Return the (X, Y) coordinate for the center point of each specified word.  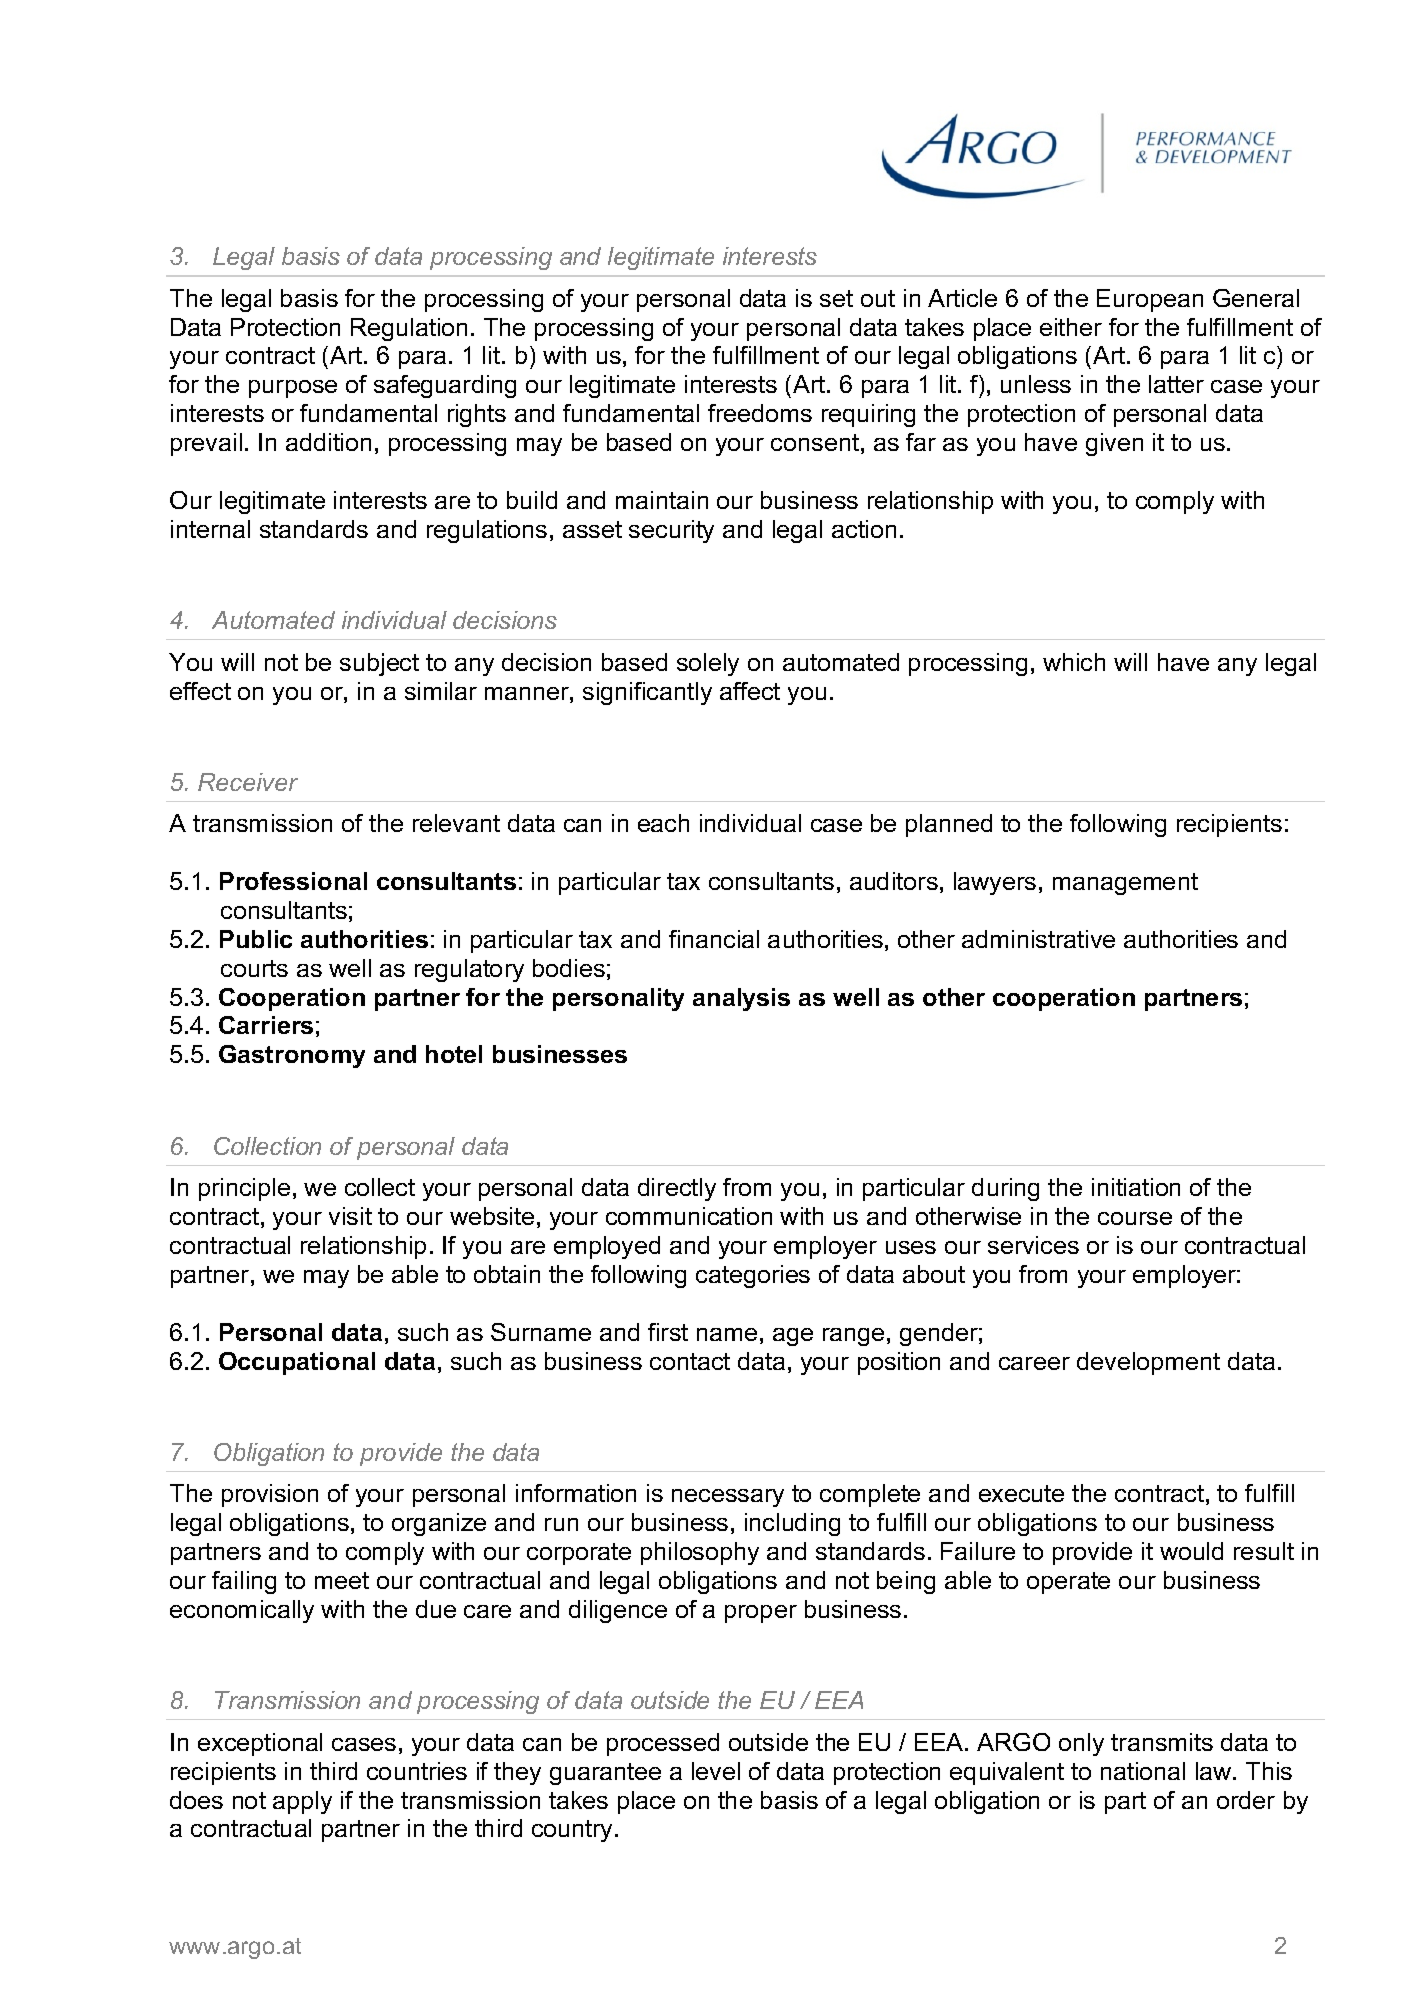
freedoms (760, 413)
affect (750, 691)
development (1148, 1363)
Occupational (297, 1363)
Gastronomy (292, 1056)
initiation (1136, 1187)
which (1074, 662)
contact (690, 1361)
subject (379, 664)
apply (302, 1802)
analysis (741, 999)
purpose (293, 389)
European (1150, 300)
